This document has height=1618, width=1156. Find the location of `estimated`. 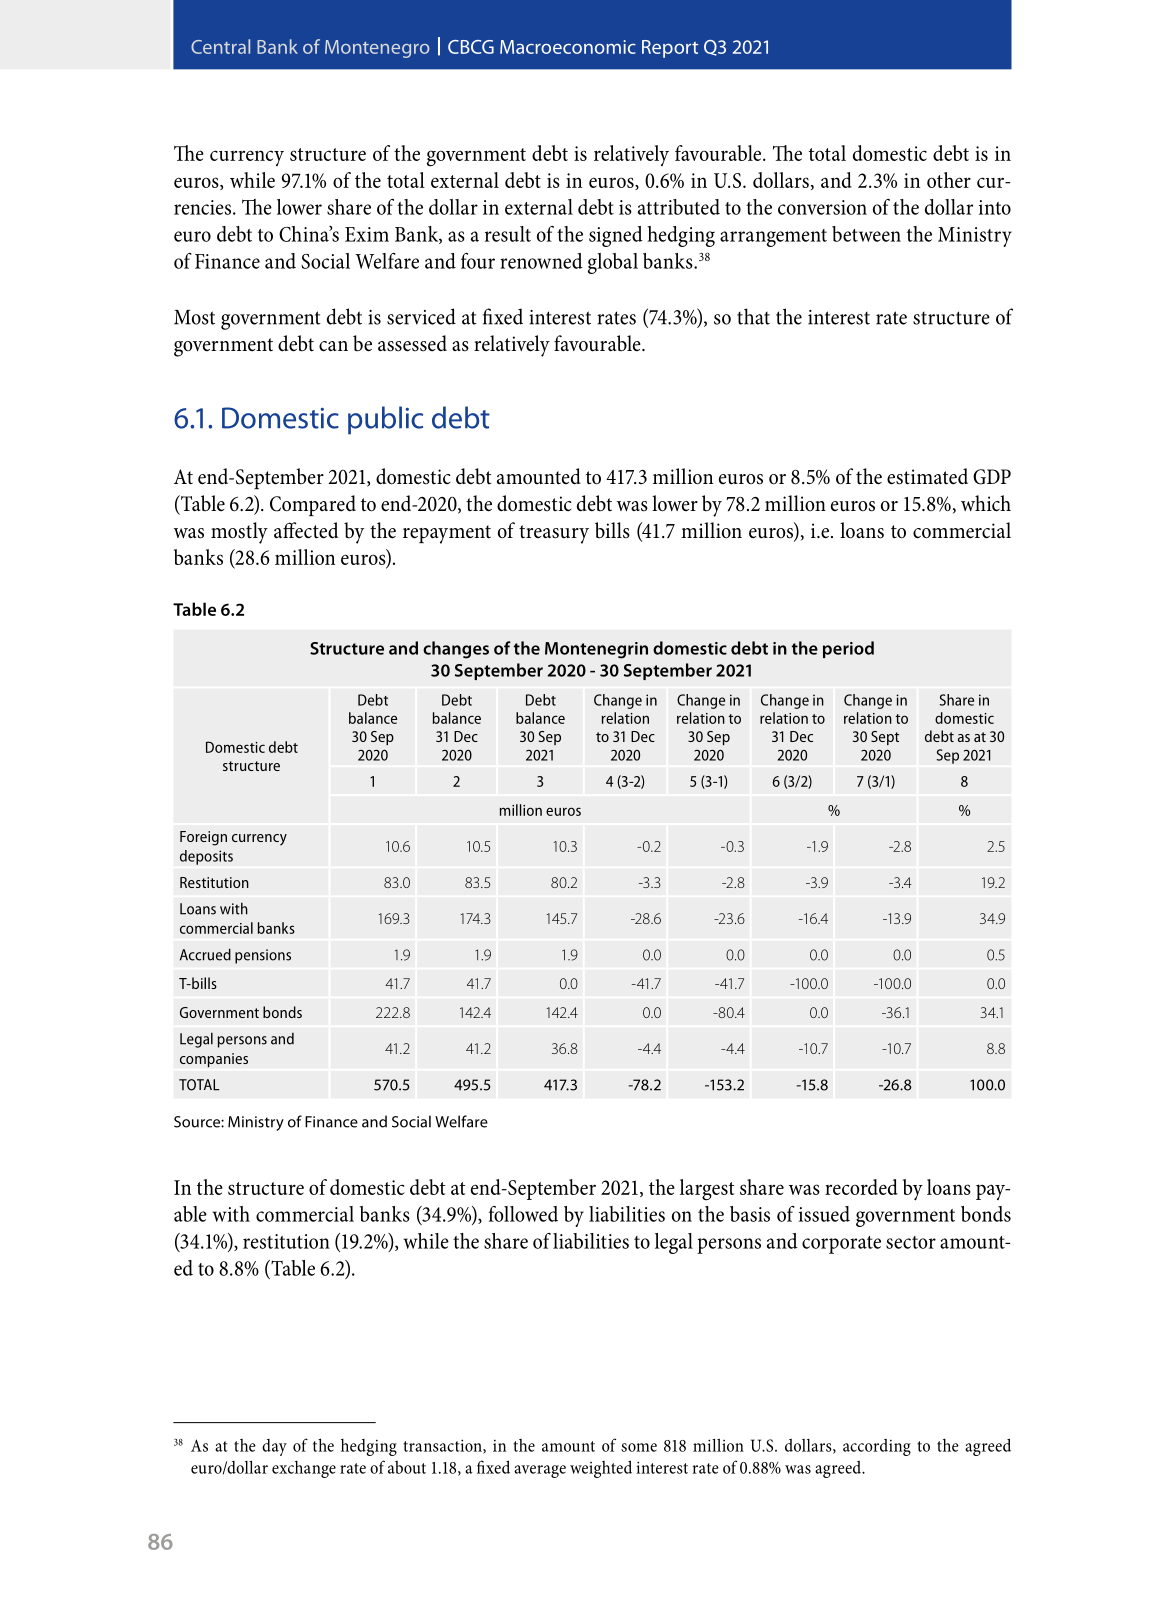

estimated is located at coordinates (927, 476).
